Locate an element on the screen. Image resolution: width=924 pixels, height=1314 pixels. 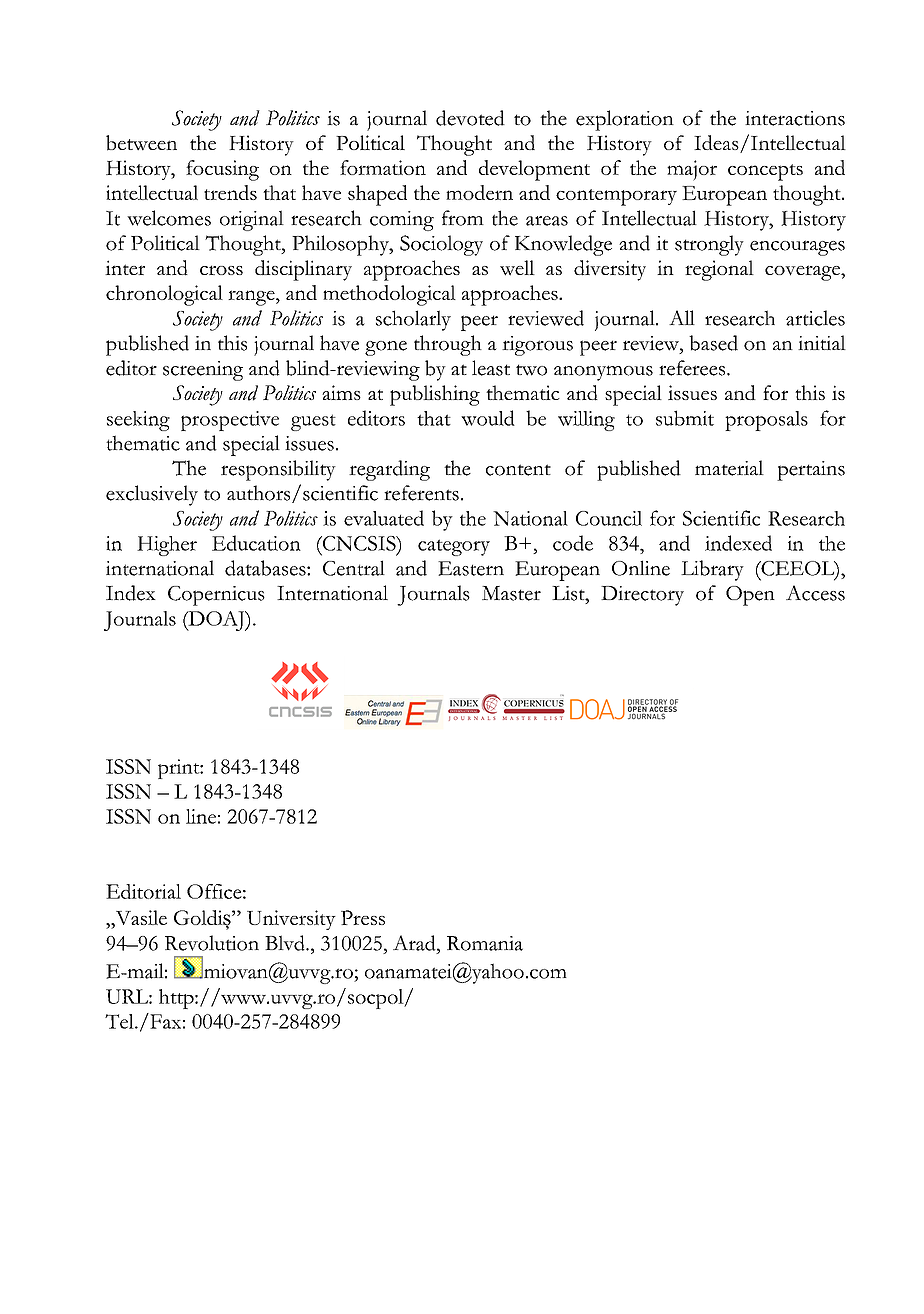
proposals is located at coordinates (766, 421).
